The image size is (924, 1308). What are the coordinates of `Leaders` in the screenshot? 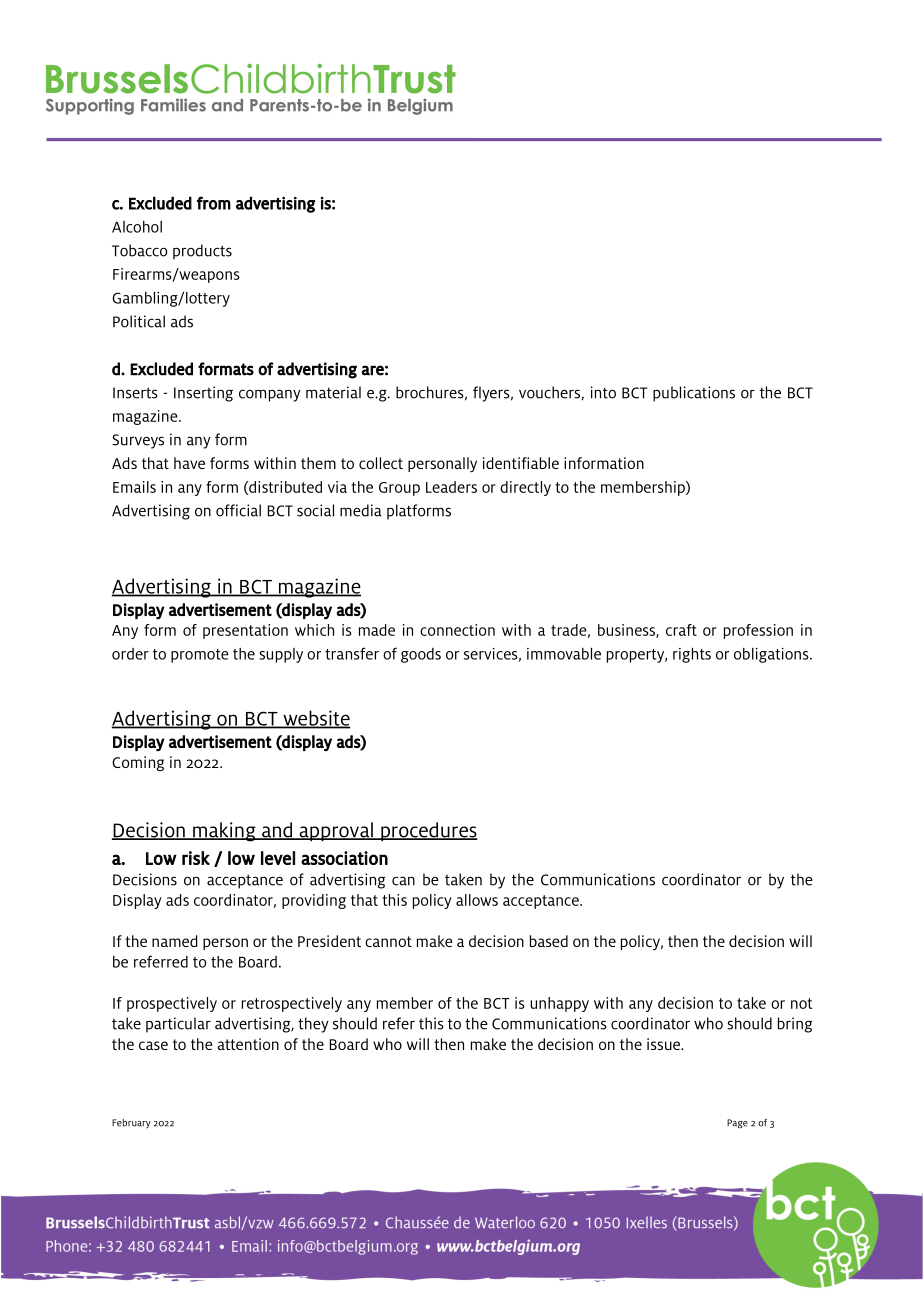 It's located at (451, 487).
